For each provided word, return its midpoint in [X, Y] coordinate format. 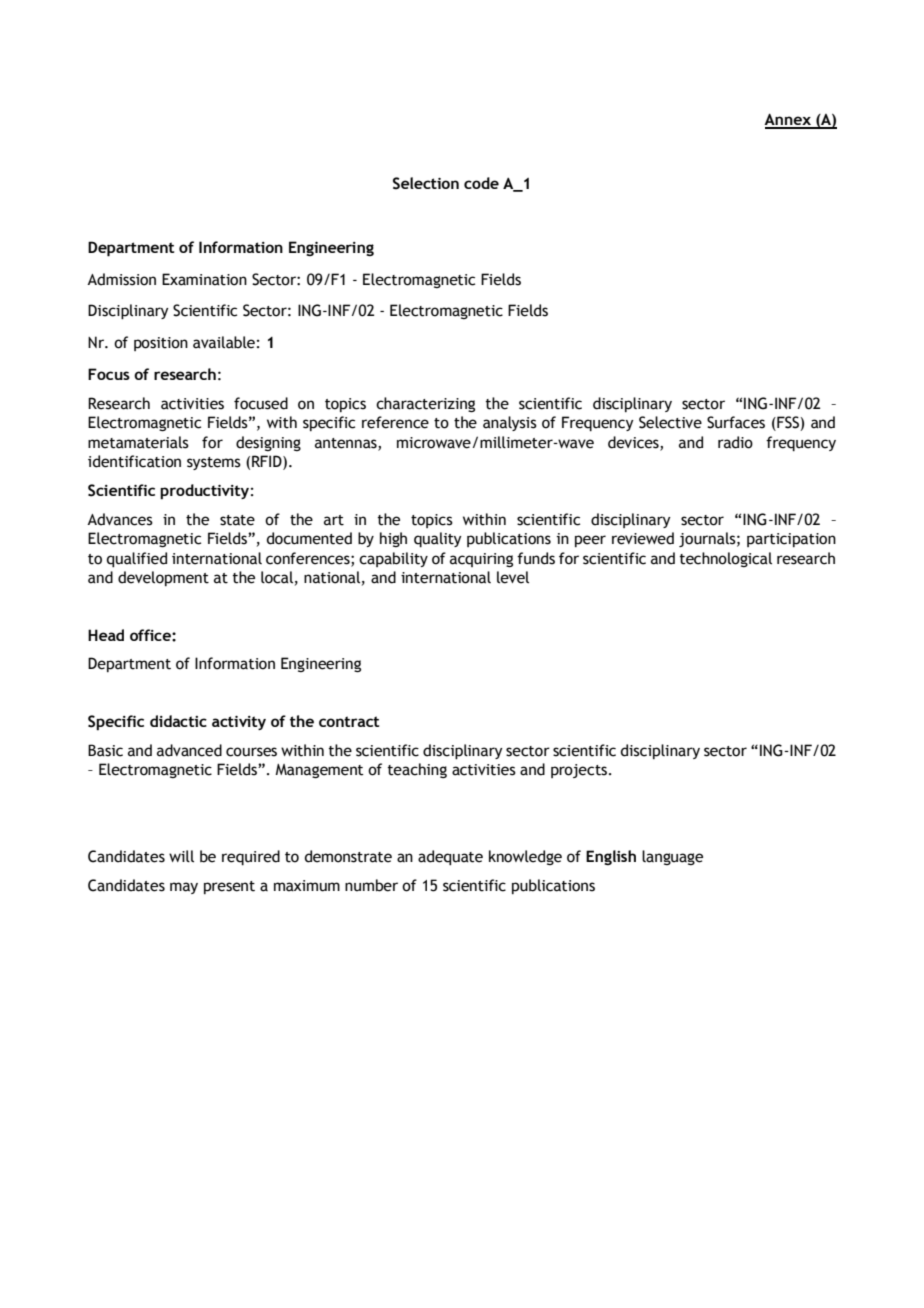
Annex [788, 120]
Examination [204, 279]
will [181, 856]
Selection [426, 183]
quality [438, 540]
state [237, 520]
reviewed [643, 538]
